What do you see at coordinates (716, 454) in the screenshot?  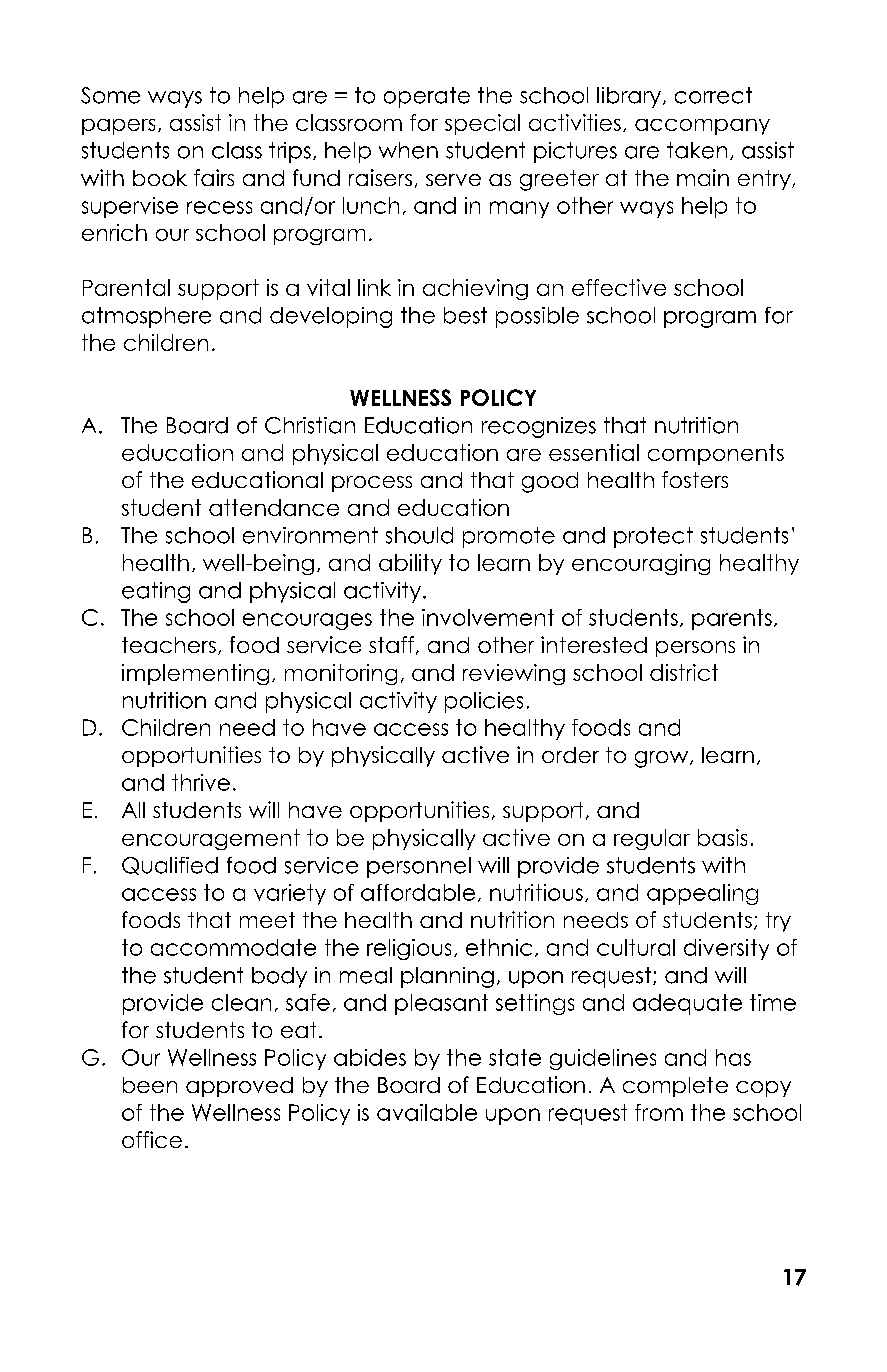 I see `components` at bounding box center [716, 454].
